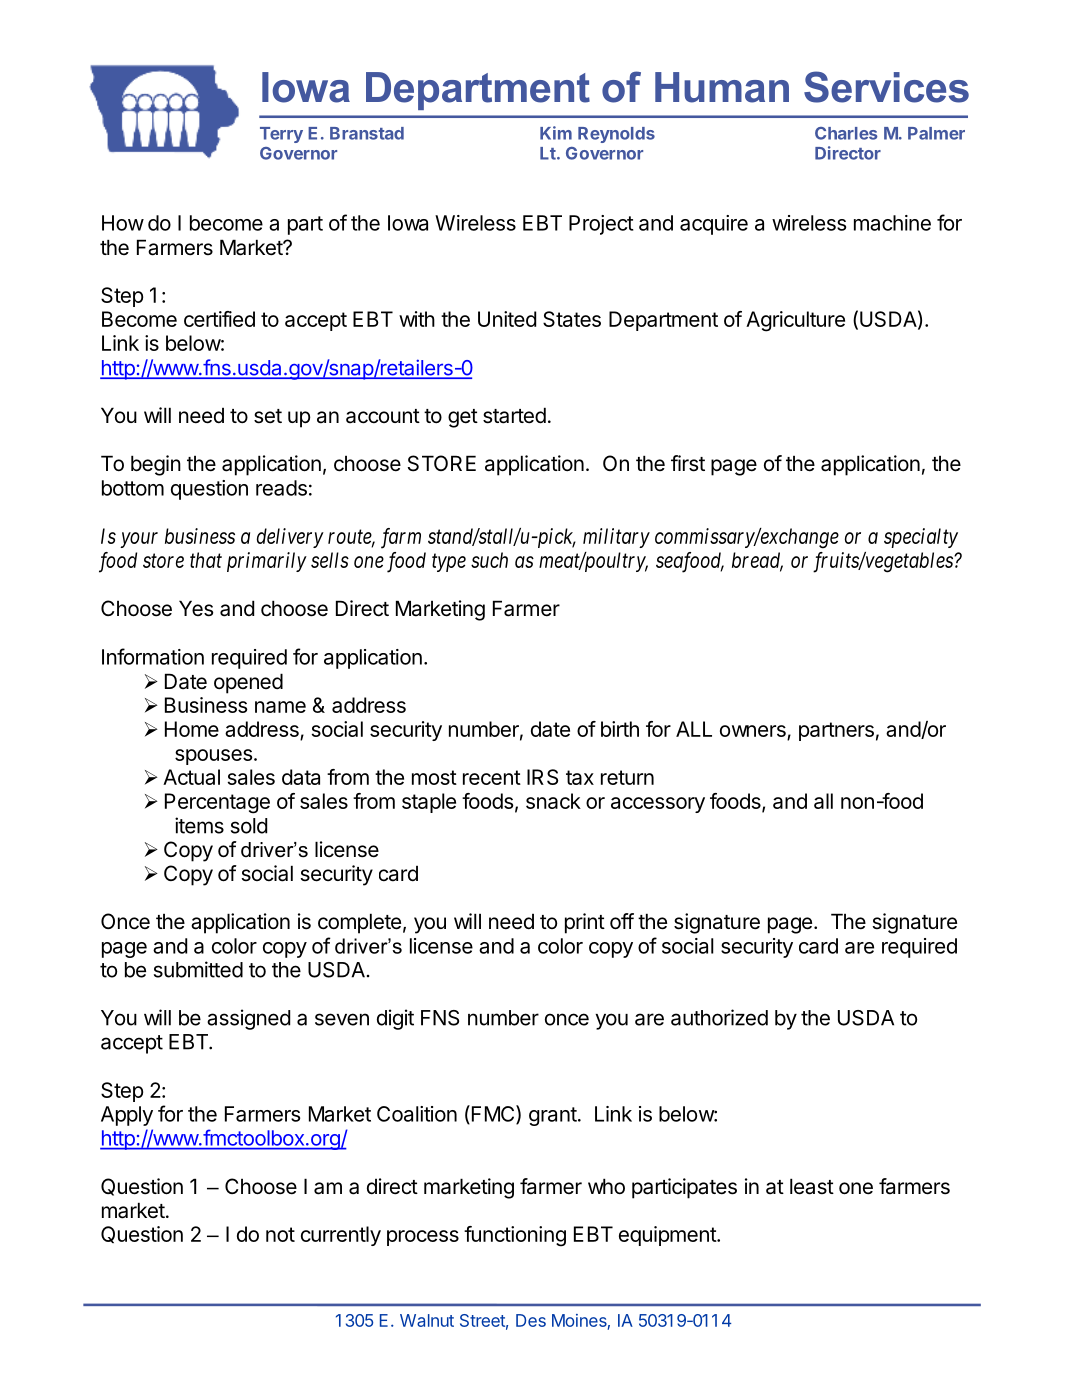 The image size is (1066, 1380). What do you see at coordinates (281, 135) in the document?
I see `Terry` at bounding box center [281, 135].
